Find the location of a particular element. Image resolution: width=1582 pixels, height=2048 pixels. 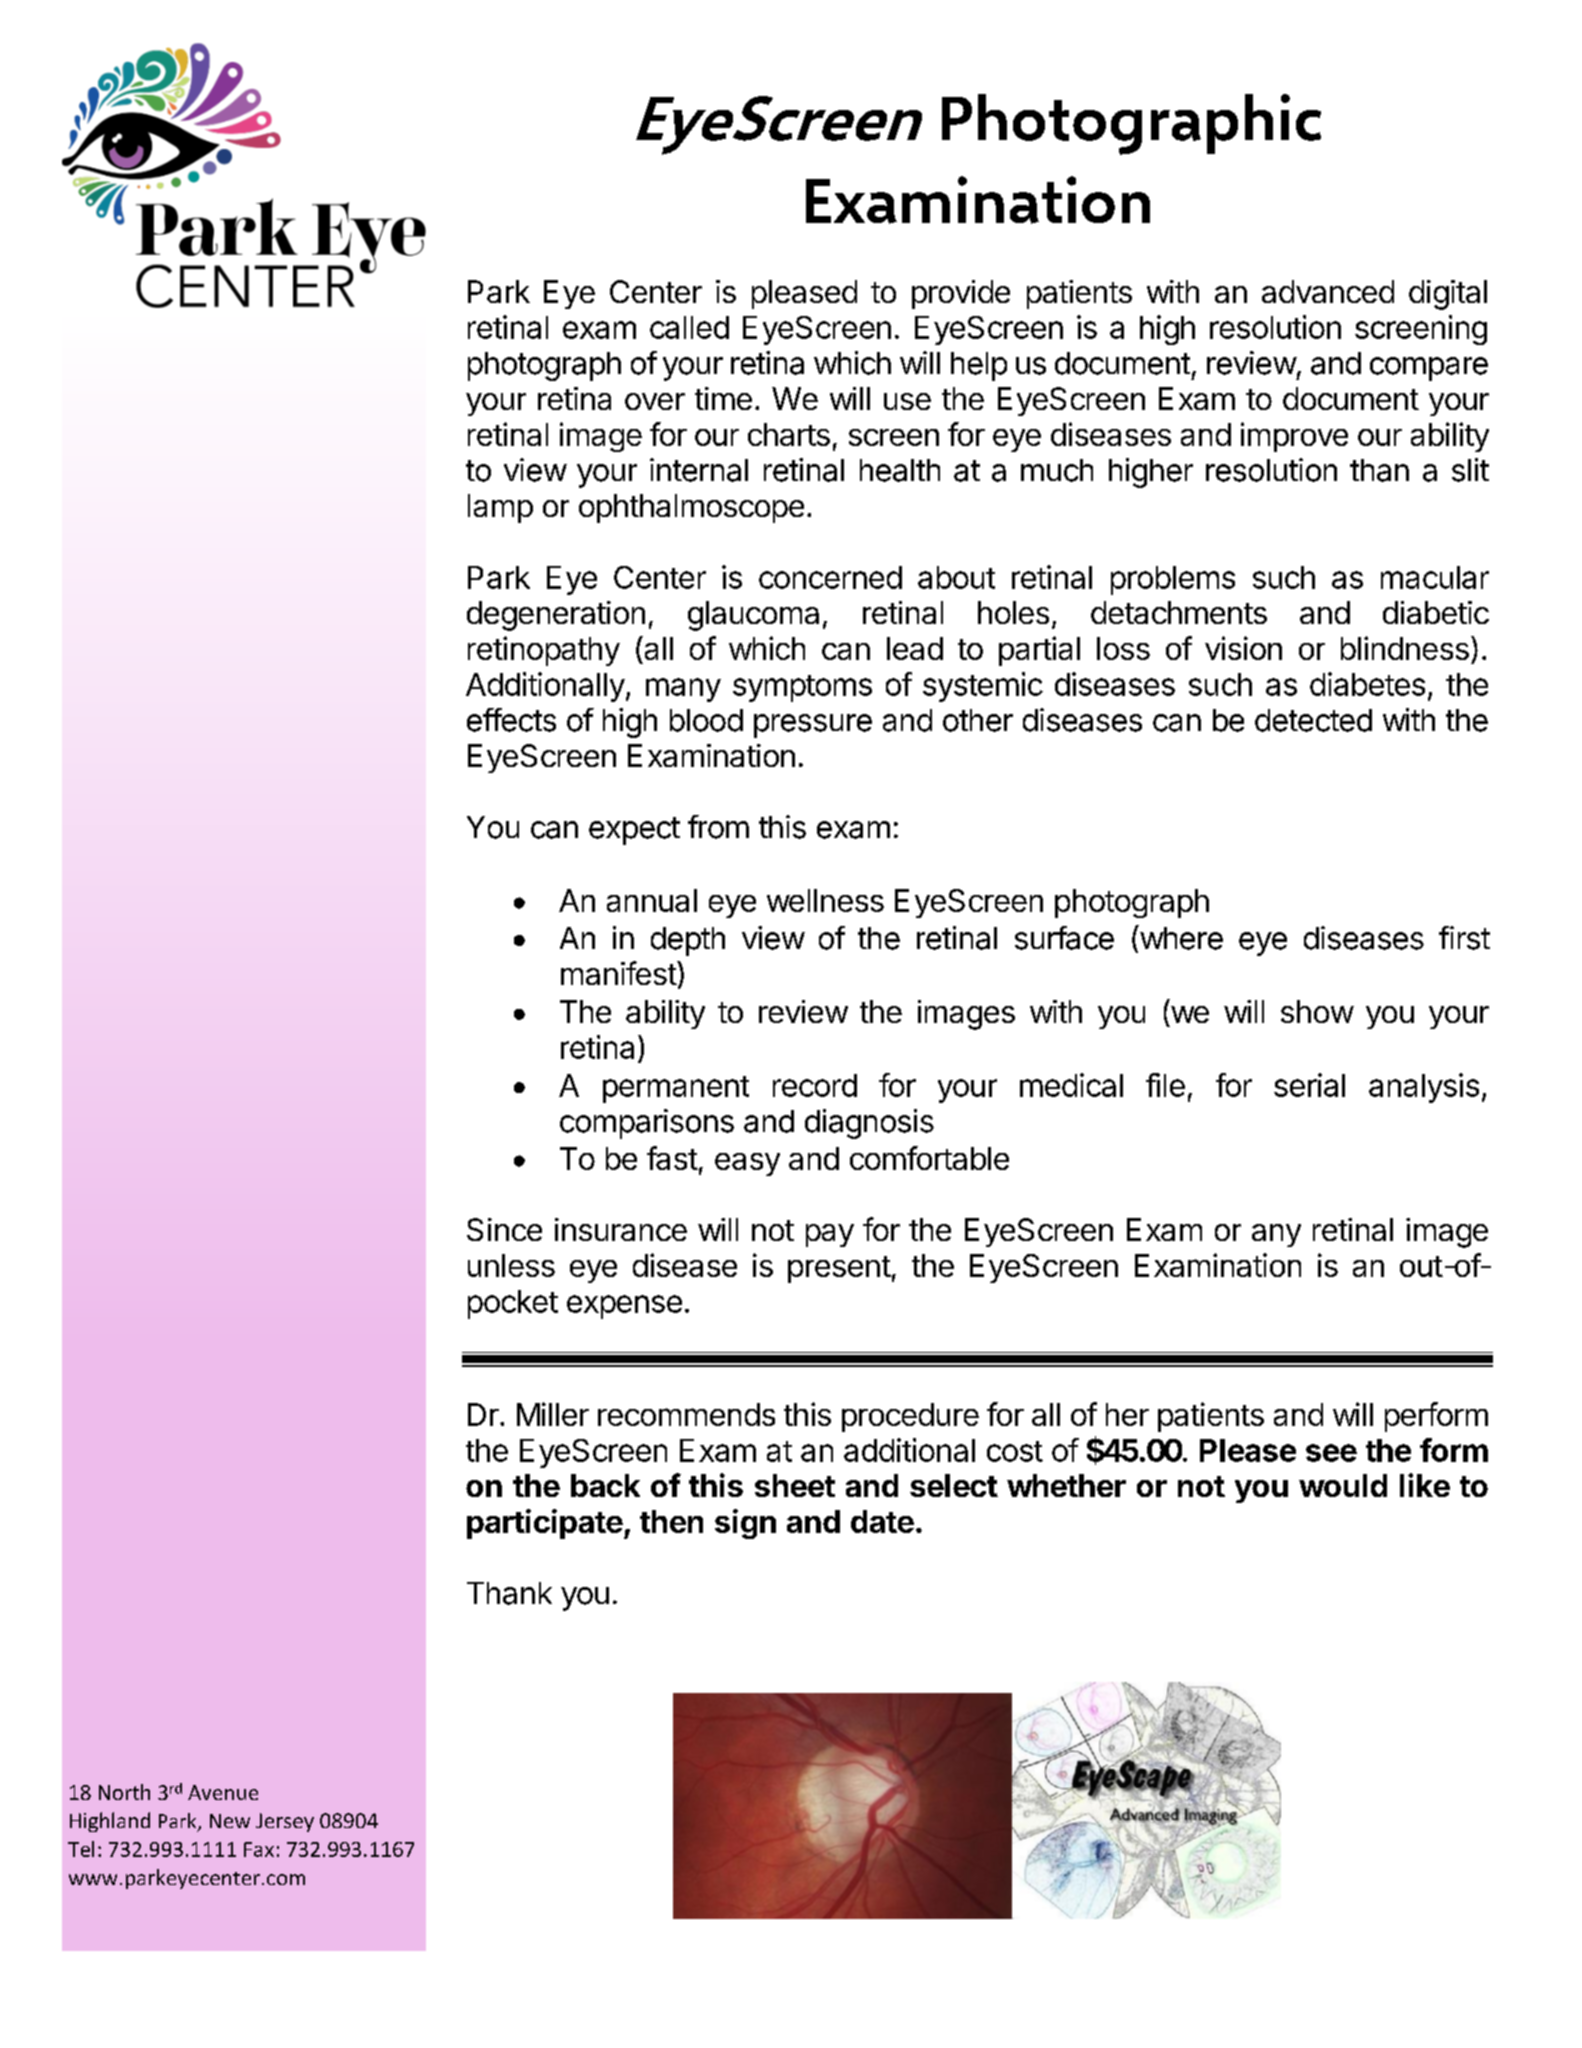

Avenue is located at coordinates (223, 1792).
